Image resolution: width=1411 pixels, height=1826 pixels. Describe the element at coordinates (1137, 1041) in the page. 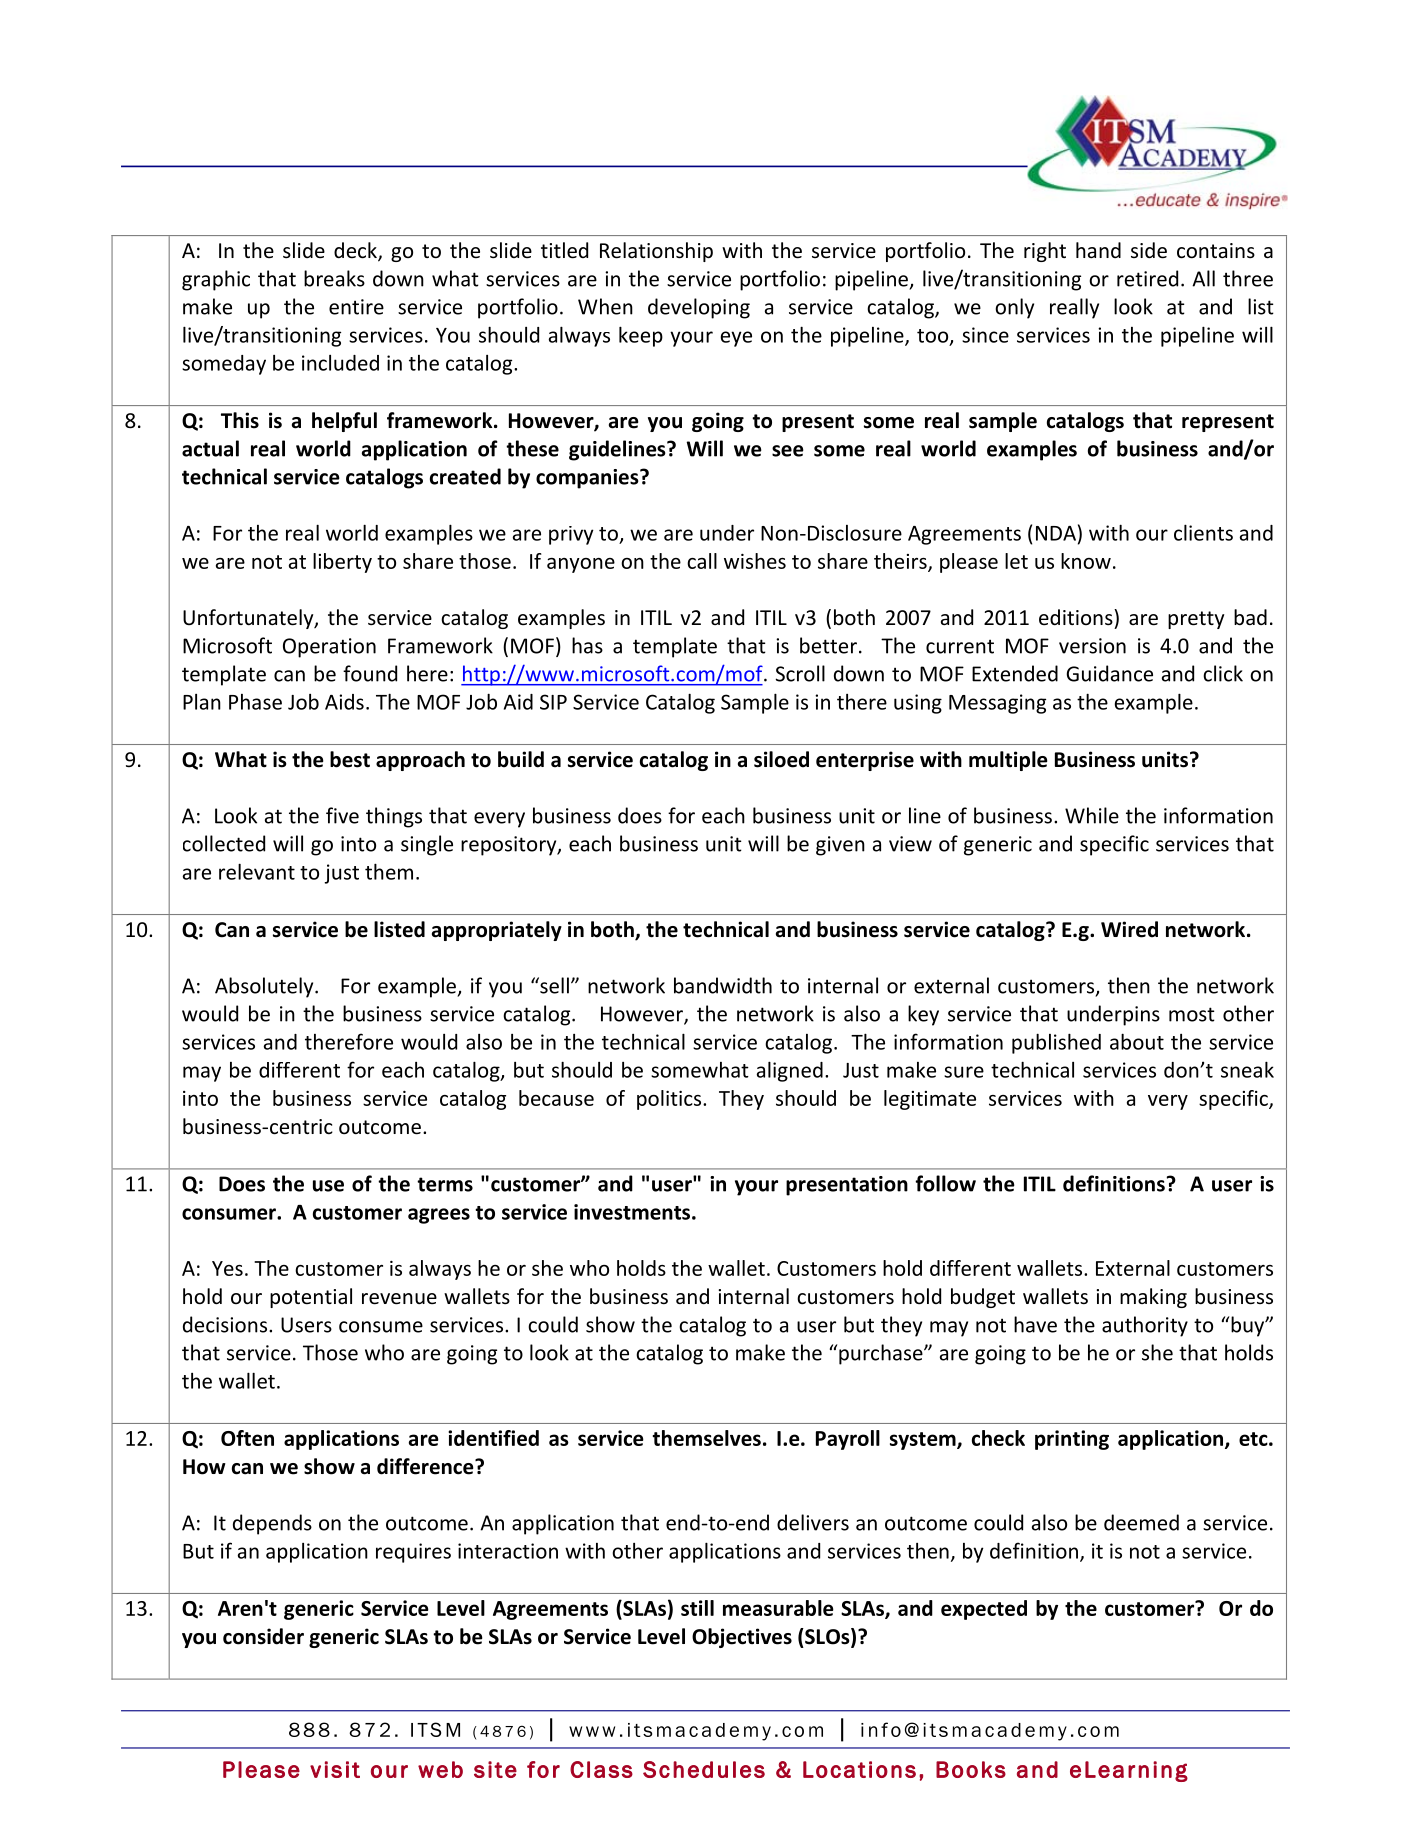

I see `about` at that location.
